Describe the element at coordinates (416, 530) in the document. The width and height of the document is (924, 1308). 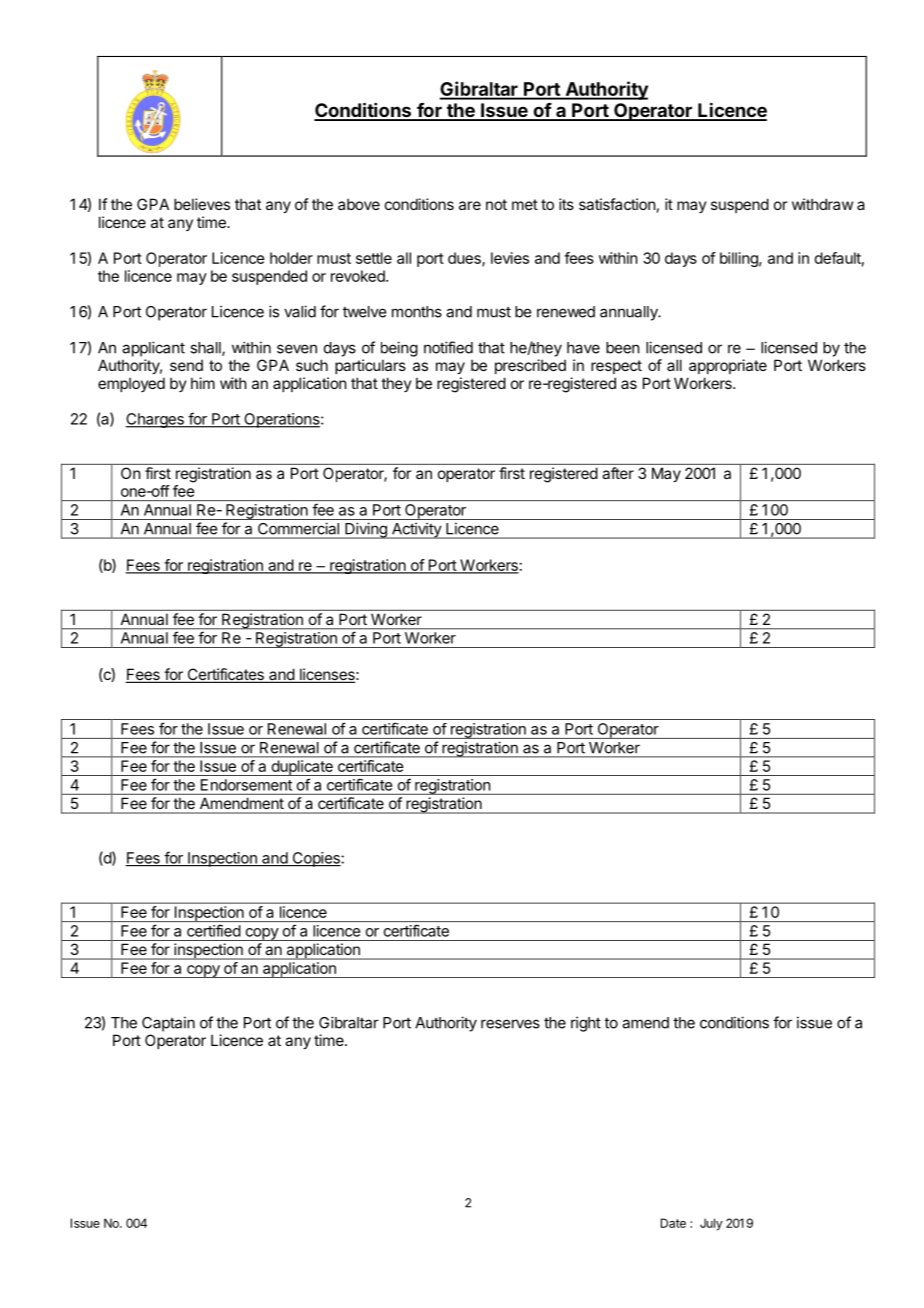
I see `Activity` at that location.
